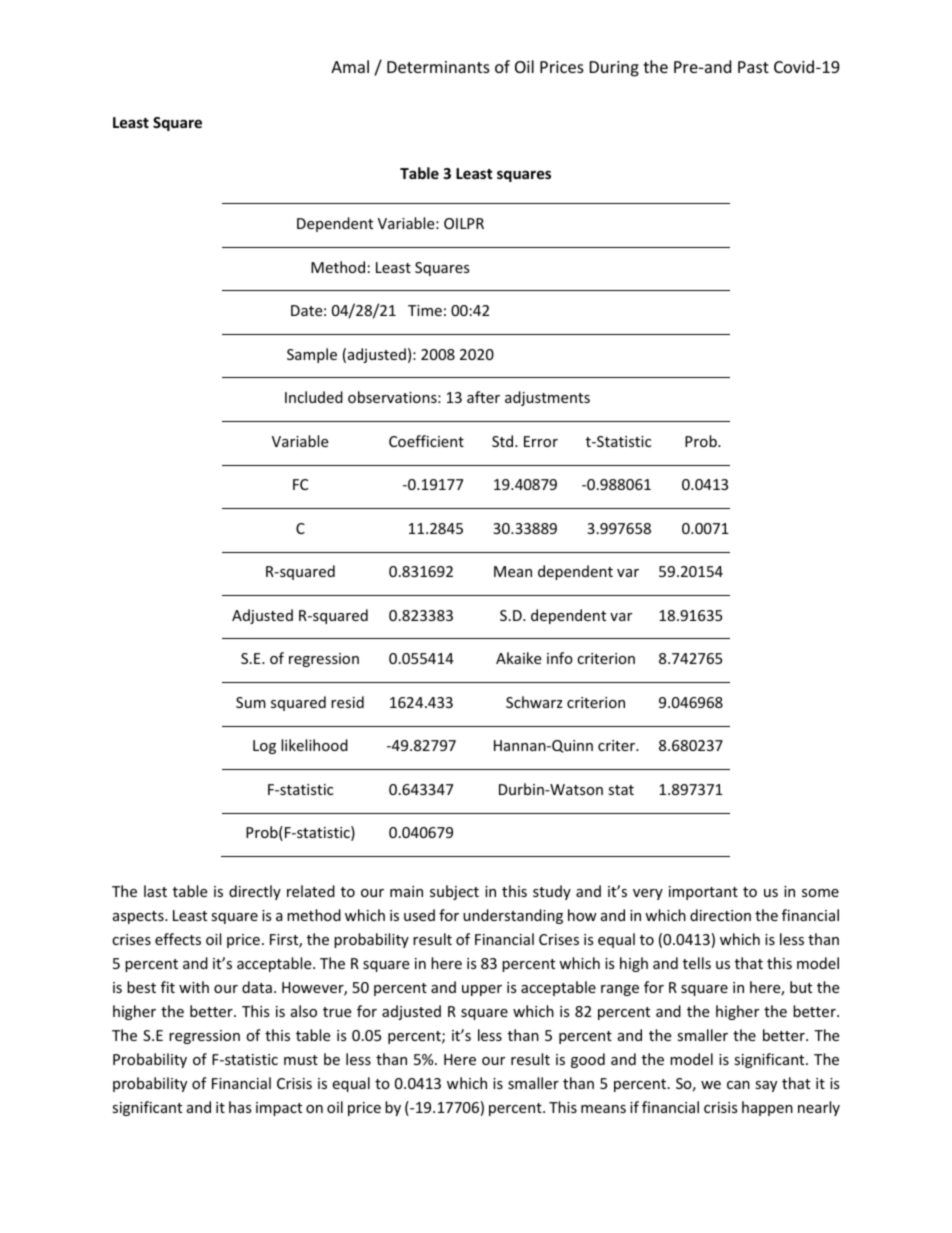  Describe the element at coordinates (438, 67) in the document. I see `Determinants` at that location.
